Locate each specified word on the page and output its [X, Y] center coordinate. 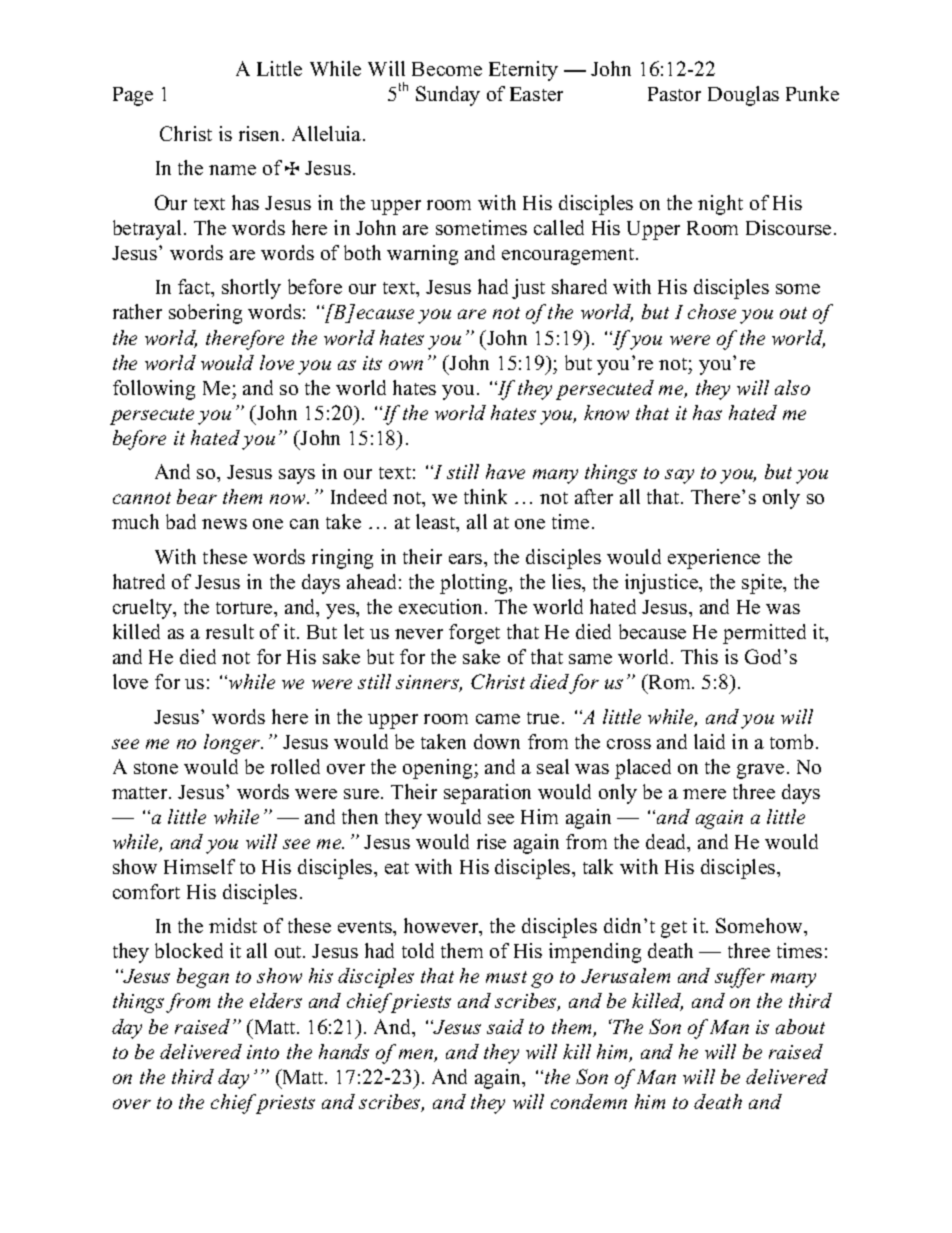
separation [487, 794]
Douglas [743, 96]
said [505, 1026]
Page [133, 96]
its [372, 363]
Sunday [448, 96]
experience [714, 559]
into [263, 1052]
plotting [475, 584]
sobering [205, 314]
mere [704, 794]
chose [712, 311]
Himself [199, 866]
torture [245, 608]
